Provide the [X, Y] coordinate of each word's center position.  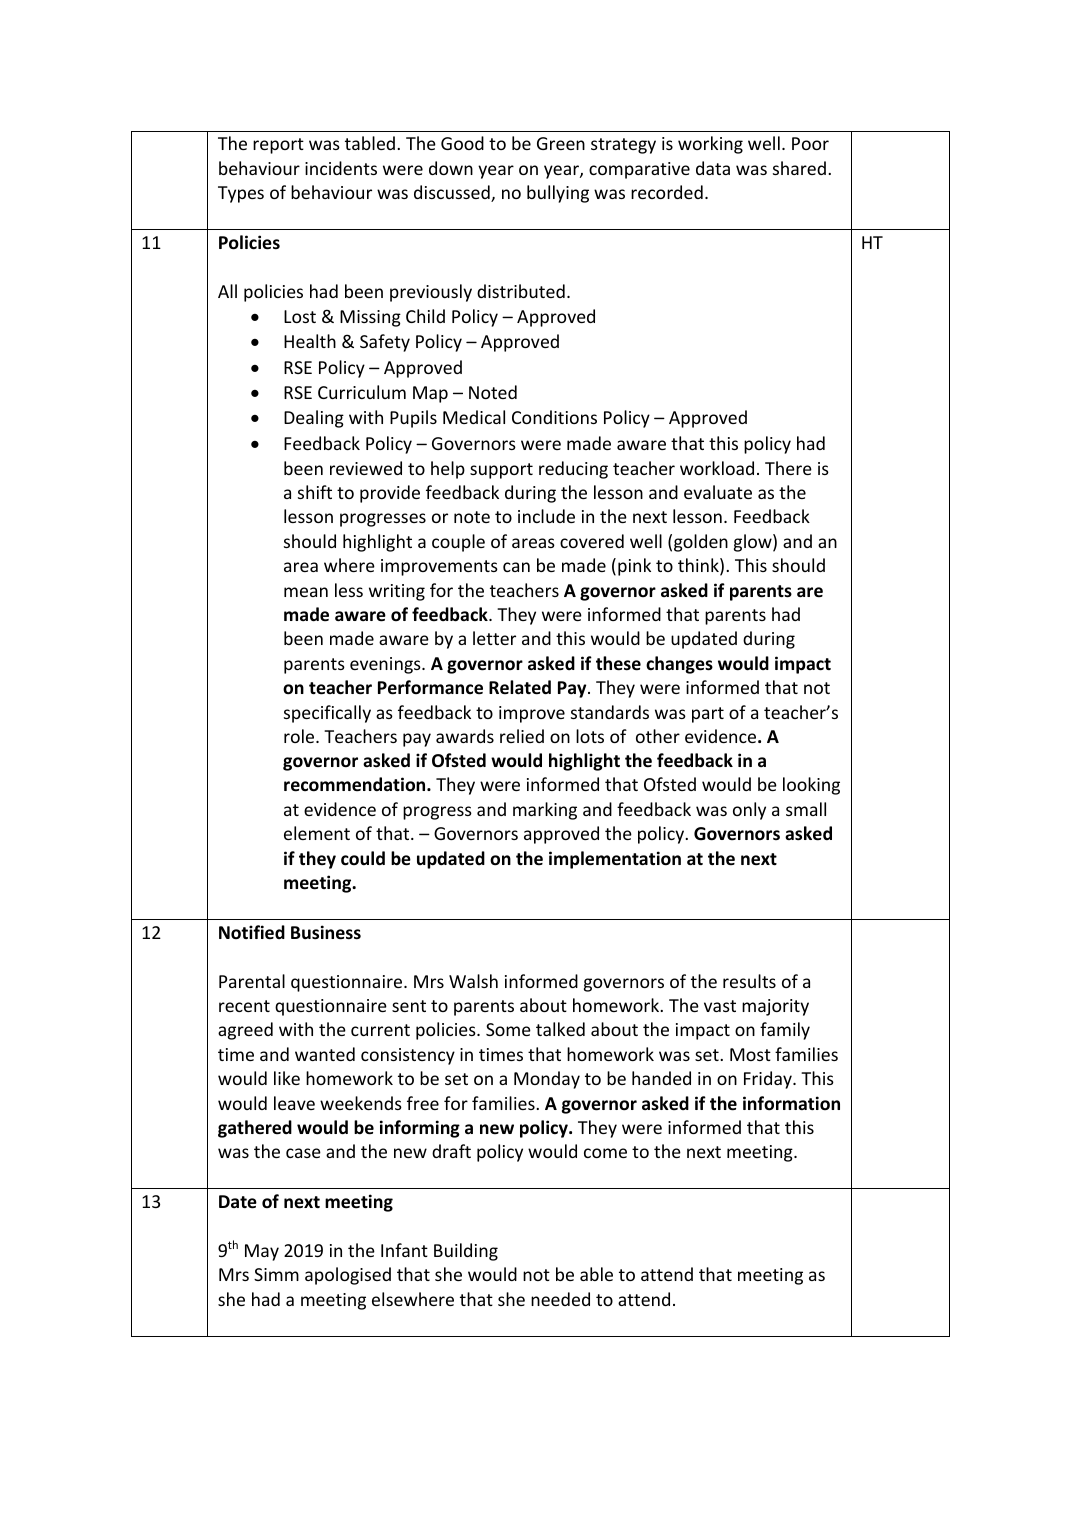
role [300, 736]
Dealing [314, 419]
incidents [341, 168]
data [713, 168]
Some [508, 1029]
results [749, 981]
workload [717, 468]
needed [560, 1299]
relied [522, 736]
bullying [558, 194]
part [708, 715]
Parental [252, 981]
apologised [348, 1276]
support [501, 471]
